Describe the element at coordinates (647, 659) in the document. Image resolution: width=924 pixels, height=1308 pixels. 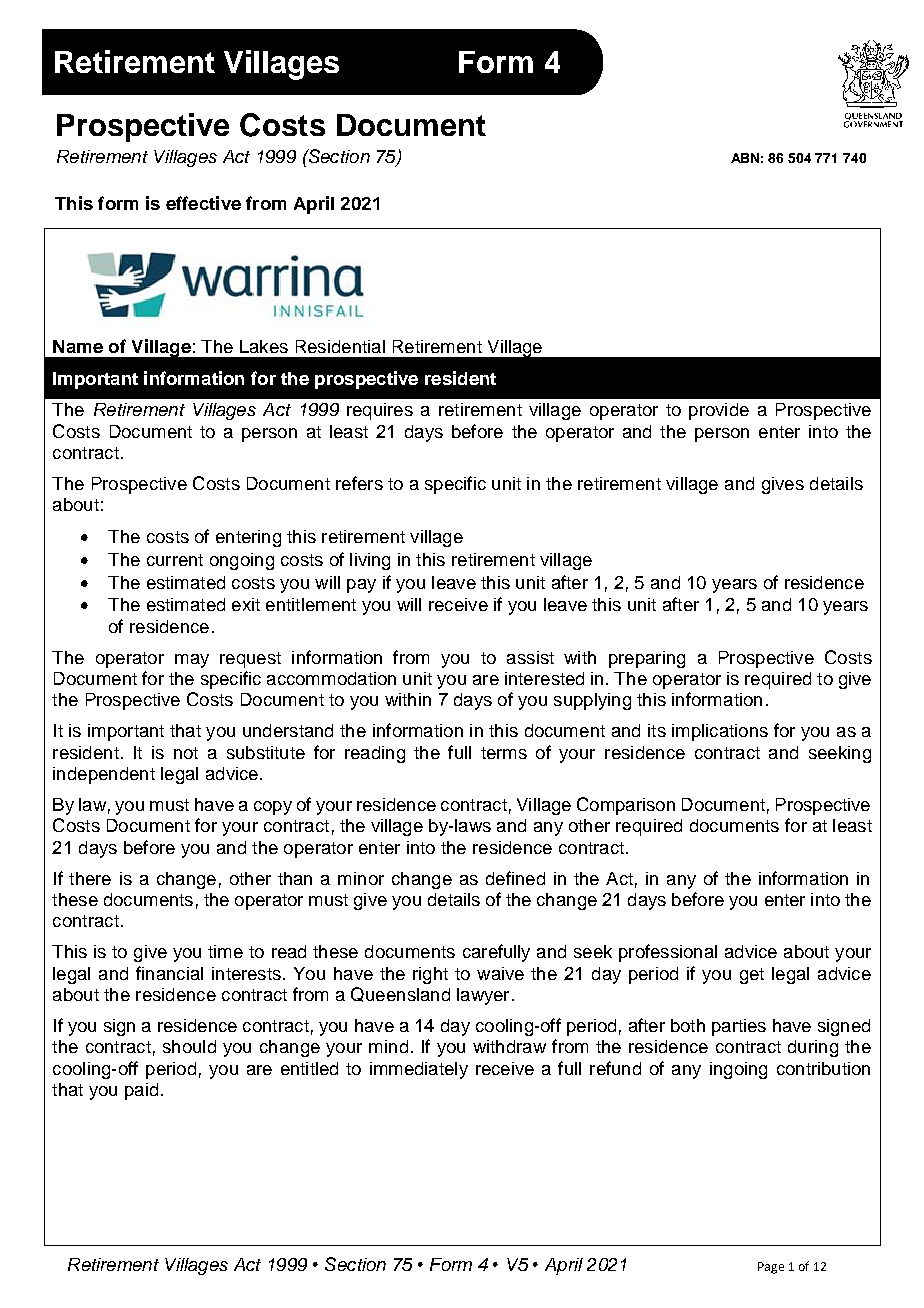
I see `preparing` at that location.
